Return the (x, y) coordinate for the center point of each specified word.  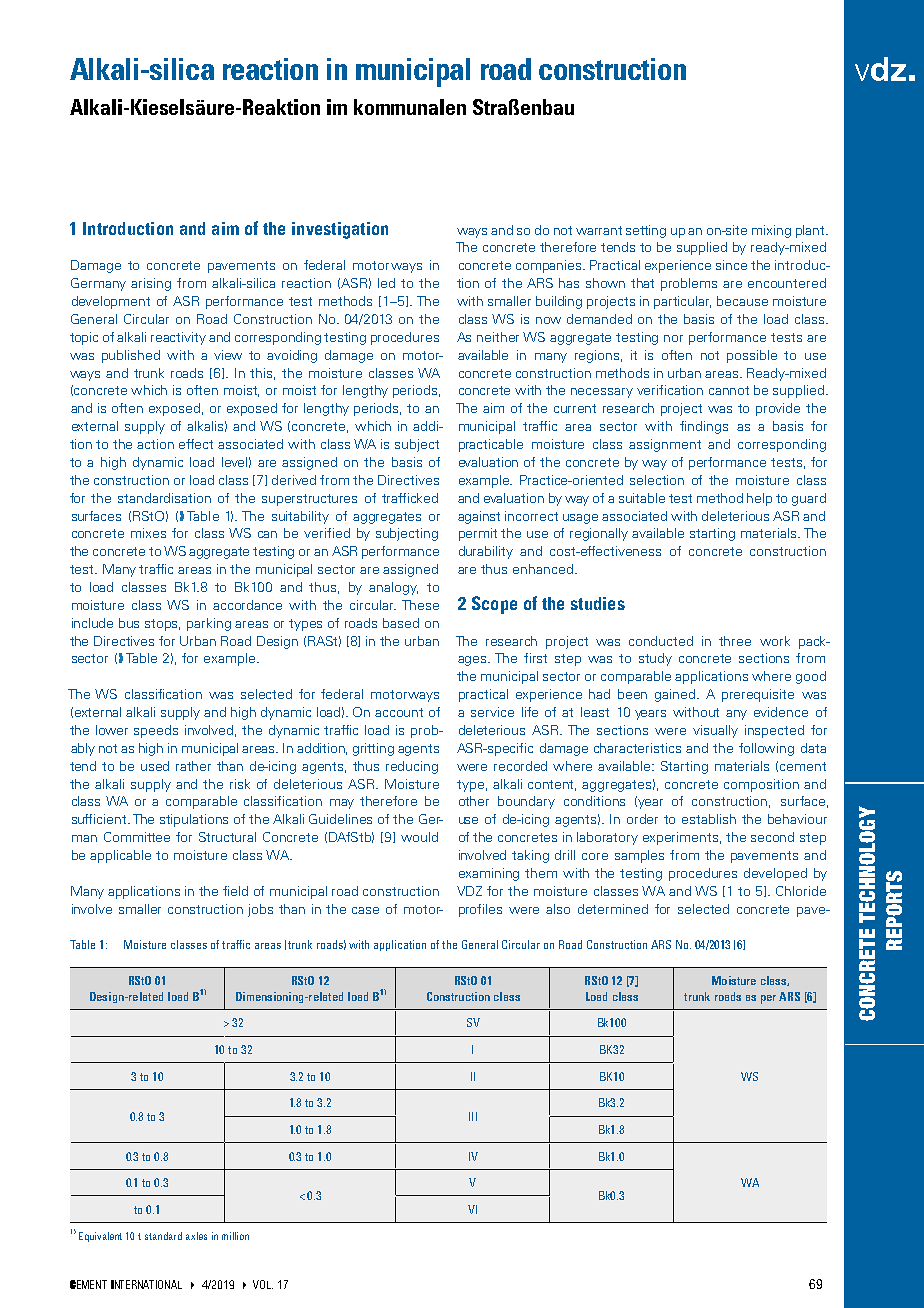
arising (151, 284)
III (473, 1116)
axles (196, 1236)
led (386, 283)
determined (613, 909)
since (731, 265)
